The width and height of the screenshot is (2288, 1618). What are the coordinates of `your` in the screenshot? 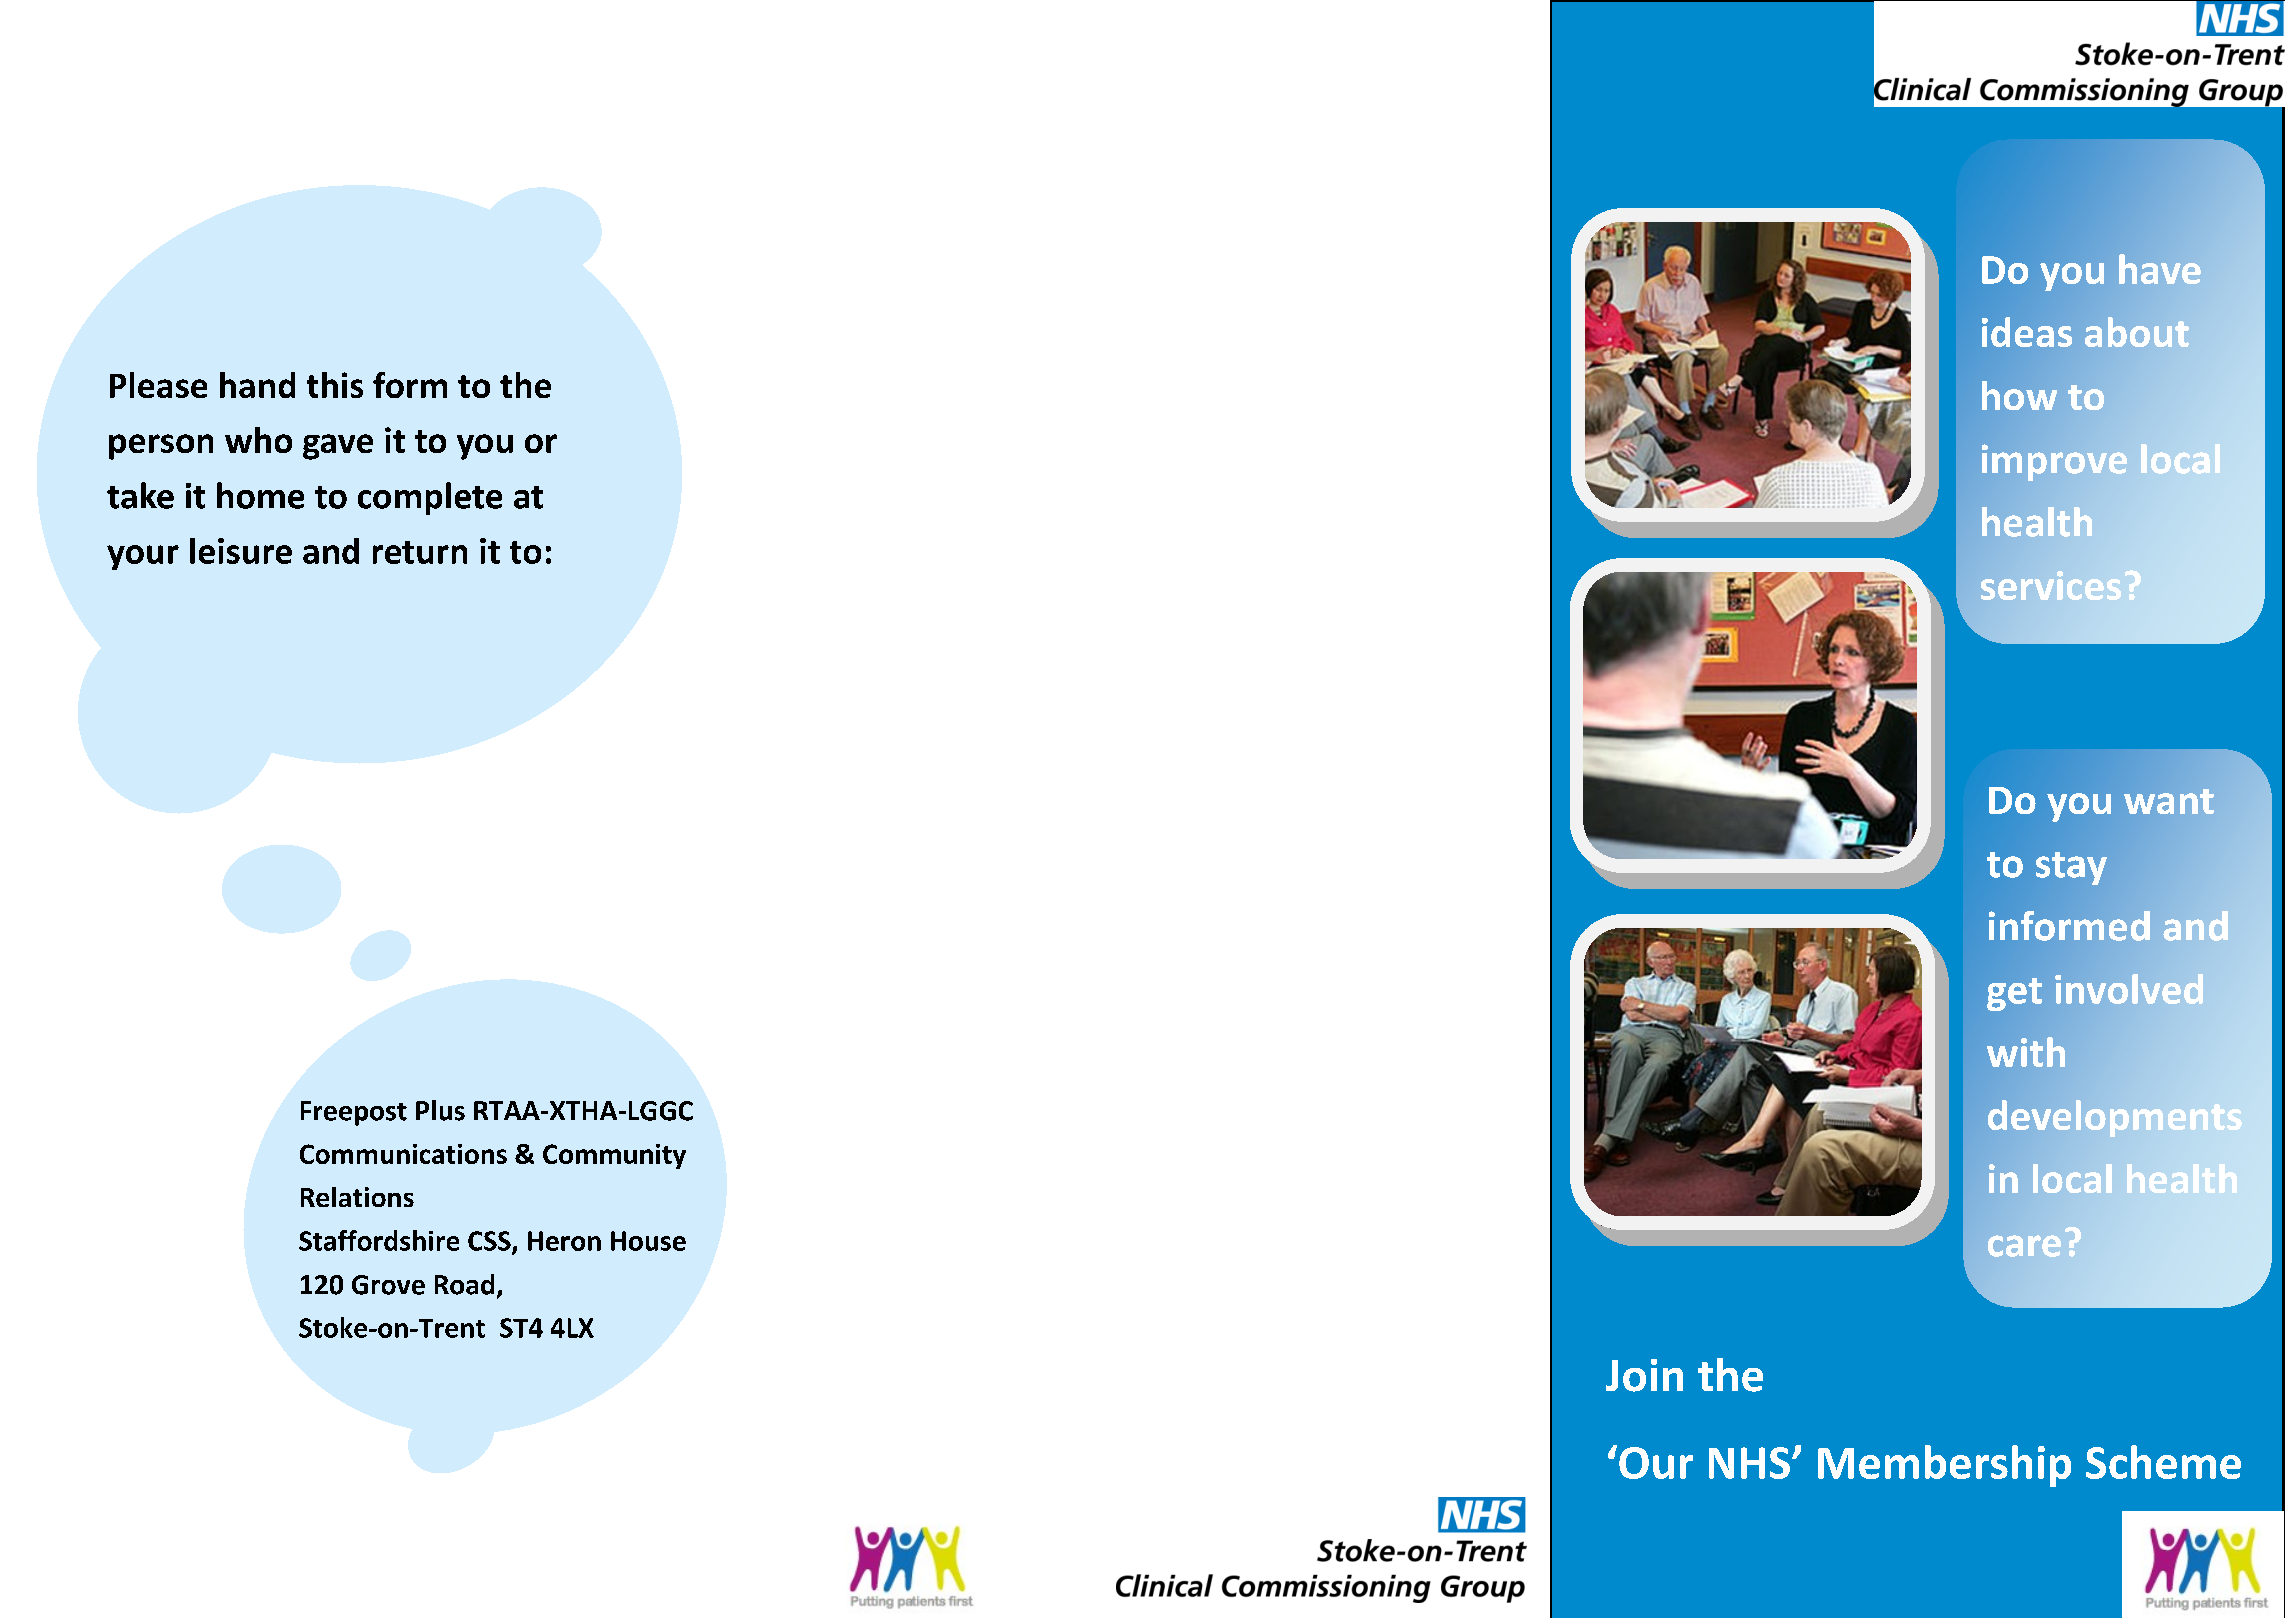 It's located at (143, 557).
